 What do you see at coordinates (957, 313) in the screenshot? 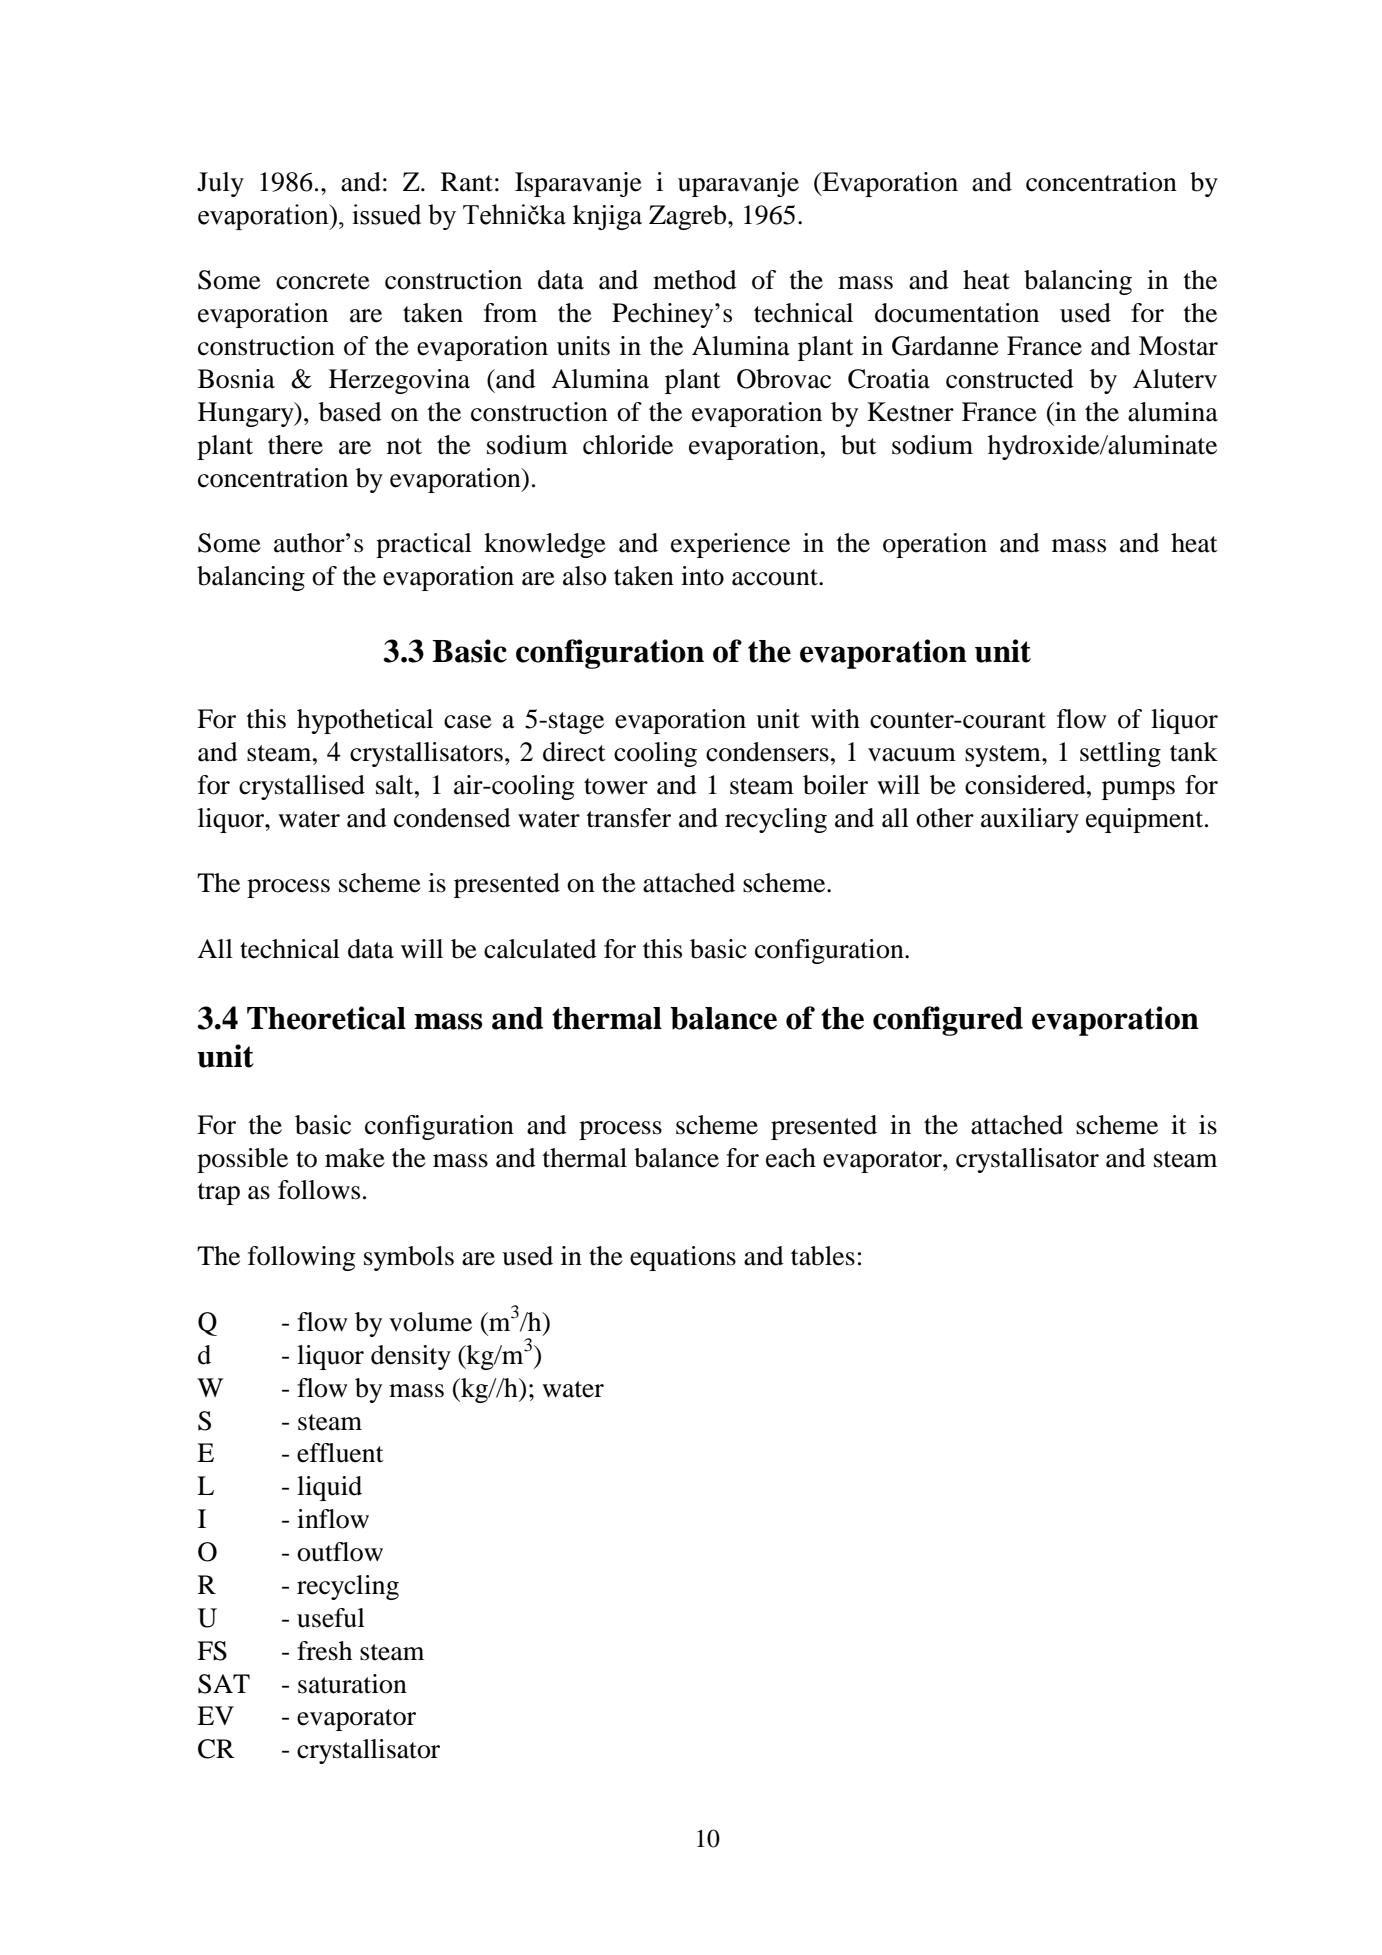
I see `documentation` at bounding box center [957, 313].
